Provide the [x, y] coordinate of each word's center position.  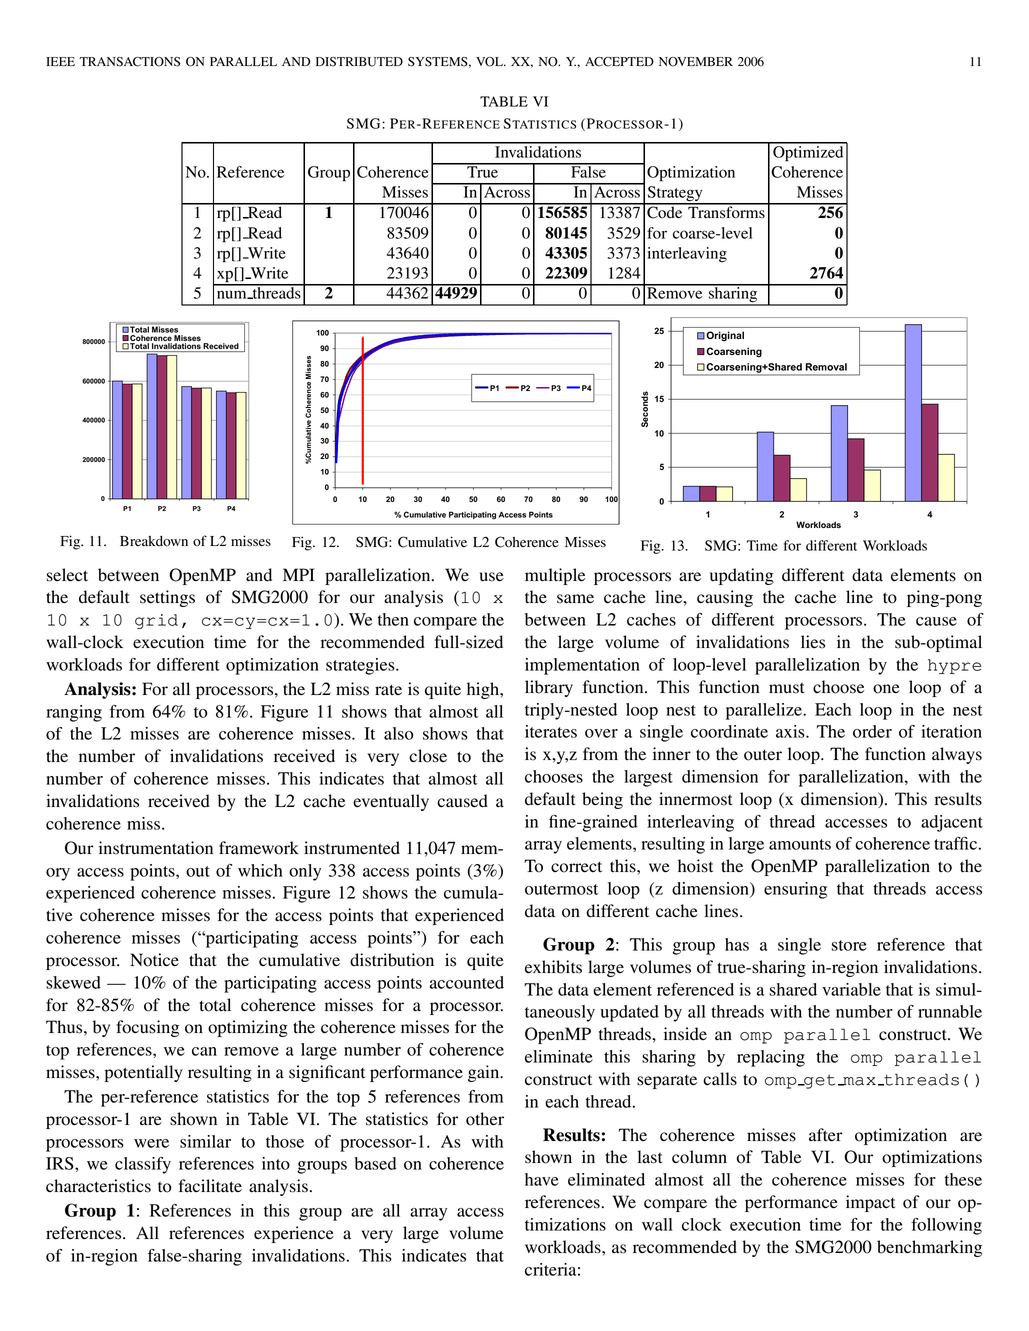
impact [870, 1203]
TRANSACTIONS [129, 62]
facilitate [210, 1186]
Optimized [808, 152]
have [542, 1179]
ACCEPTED [619, 62]
